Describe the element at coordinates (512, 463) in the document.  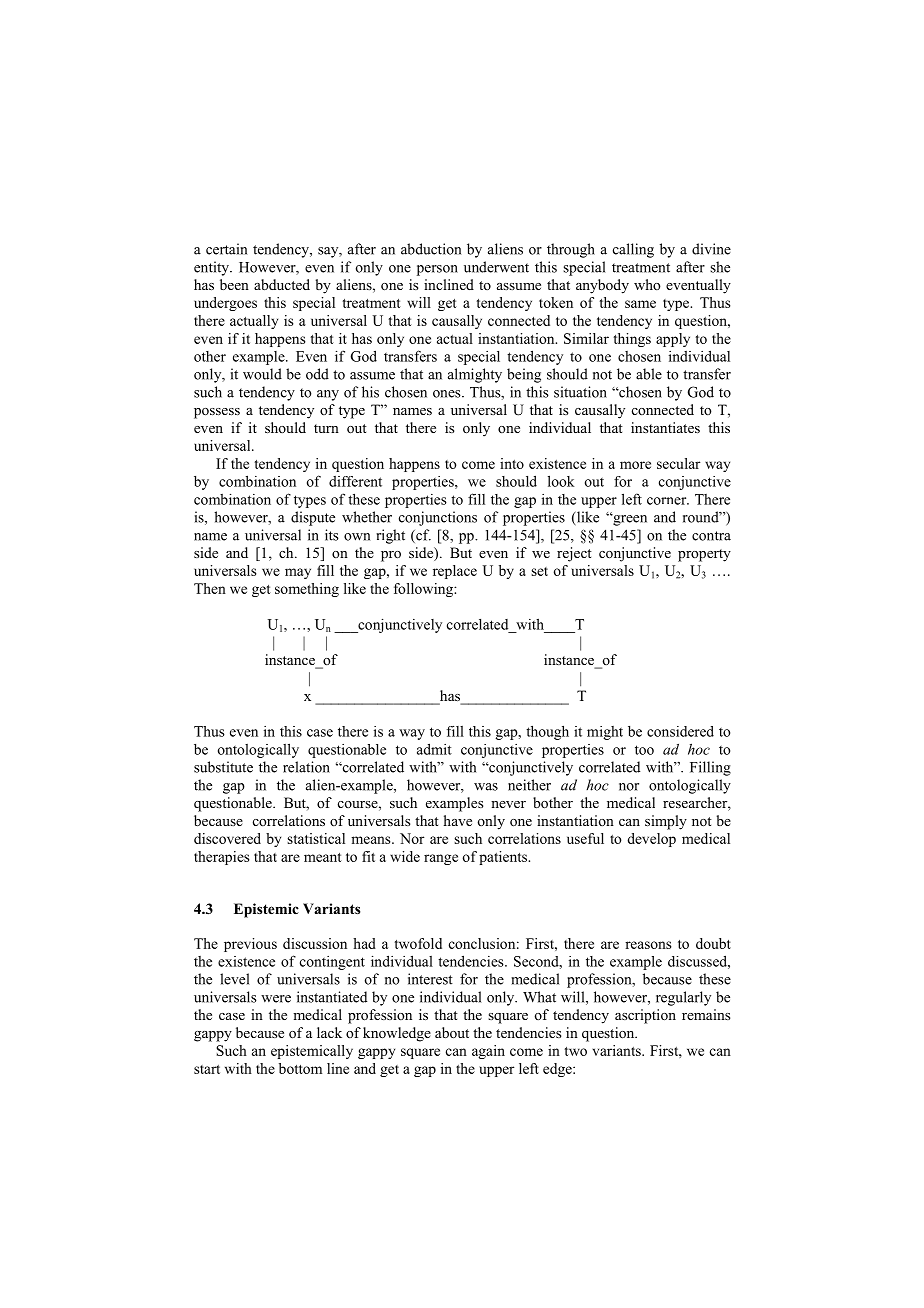
I see `into` at that location.
